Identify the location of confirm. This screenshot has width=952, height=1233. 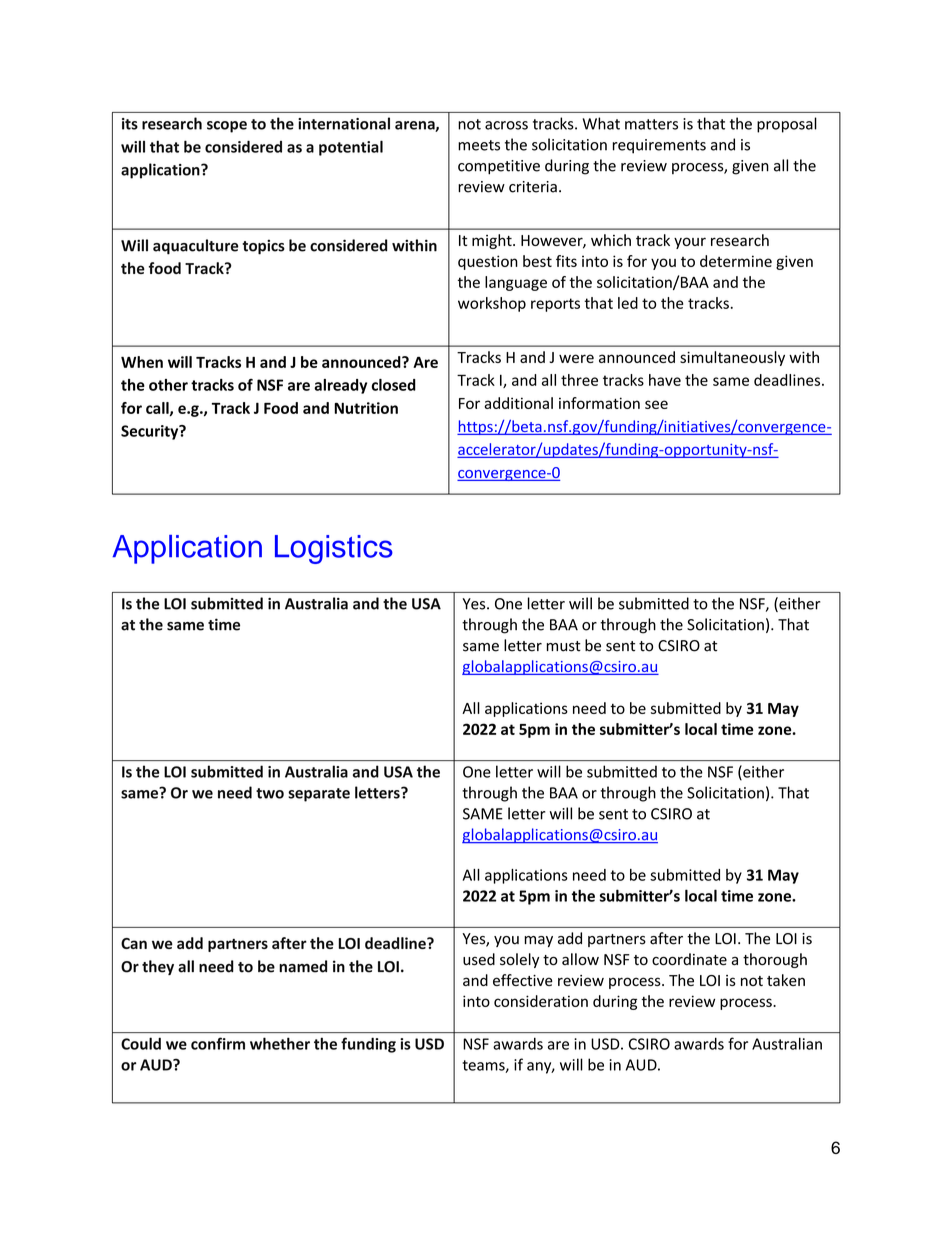
(218, 1043).
